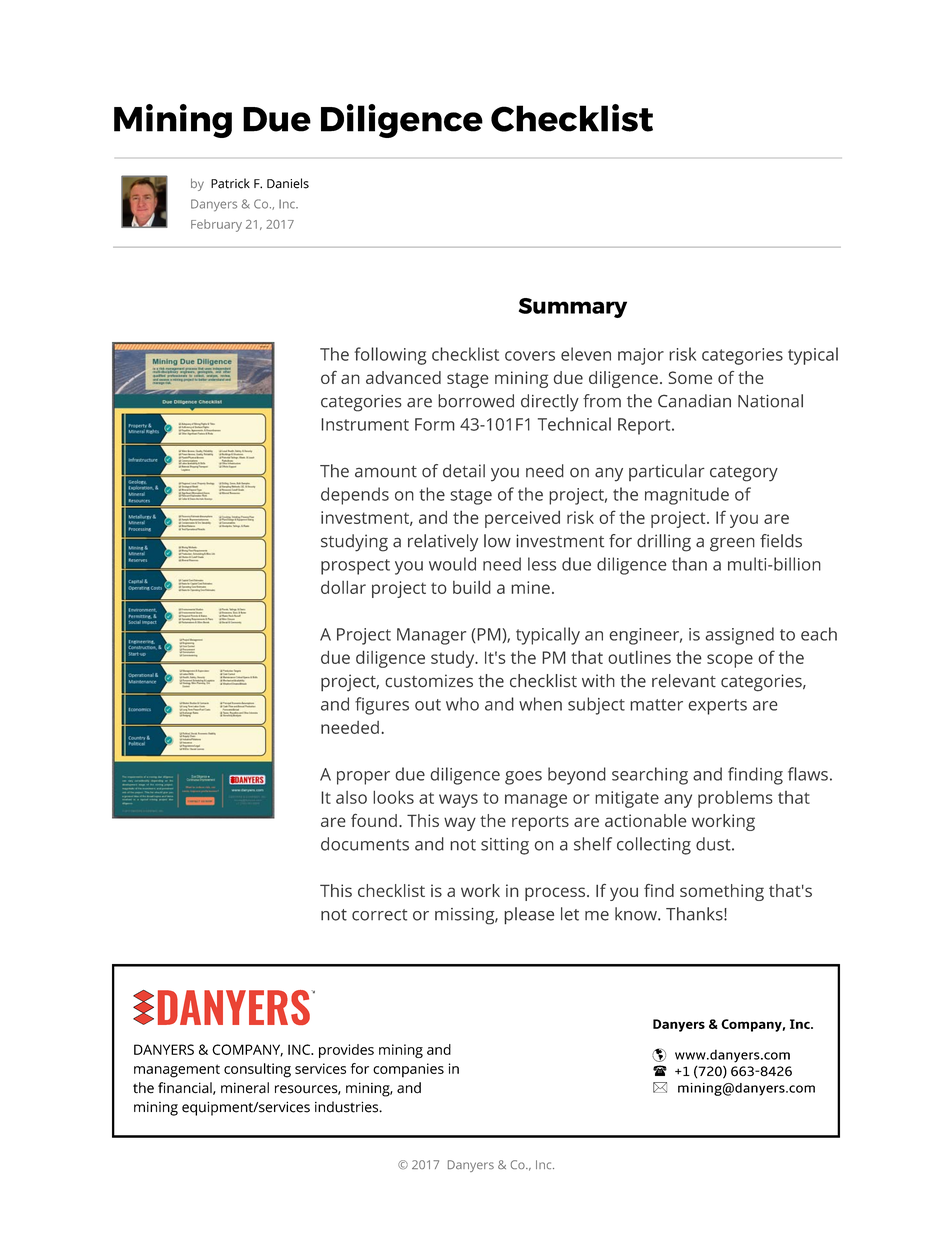 This screenshot has width=952, height=1233. What do you see at coordinates (343, 587) in the screenshot?
I see `dollar` at bounding box center [343, 587].
